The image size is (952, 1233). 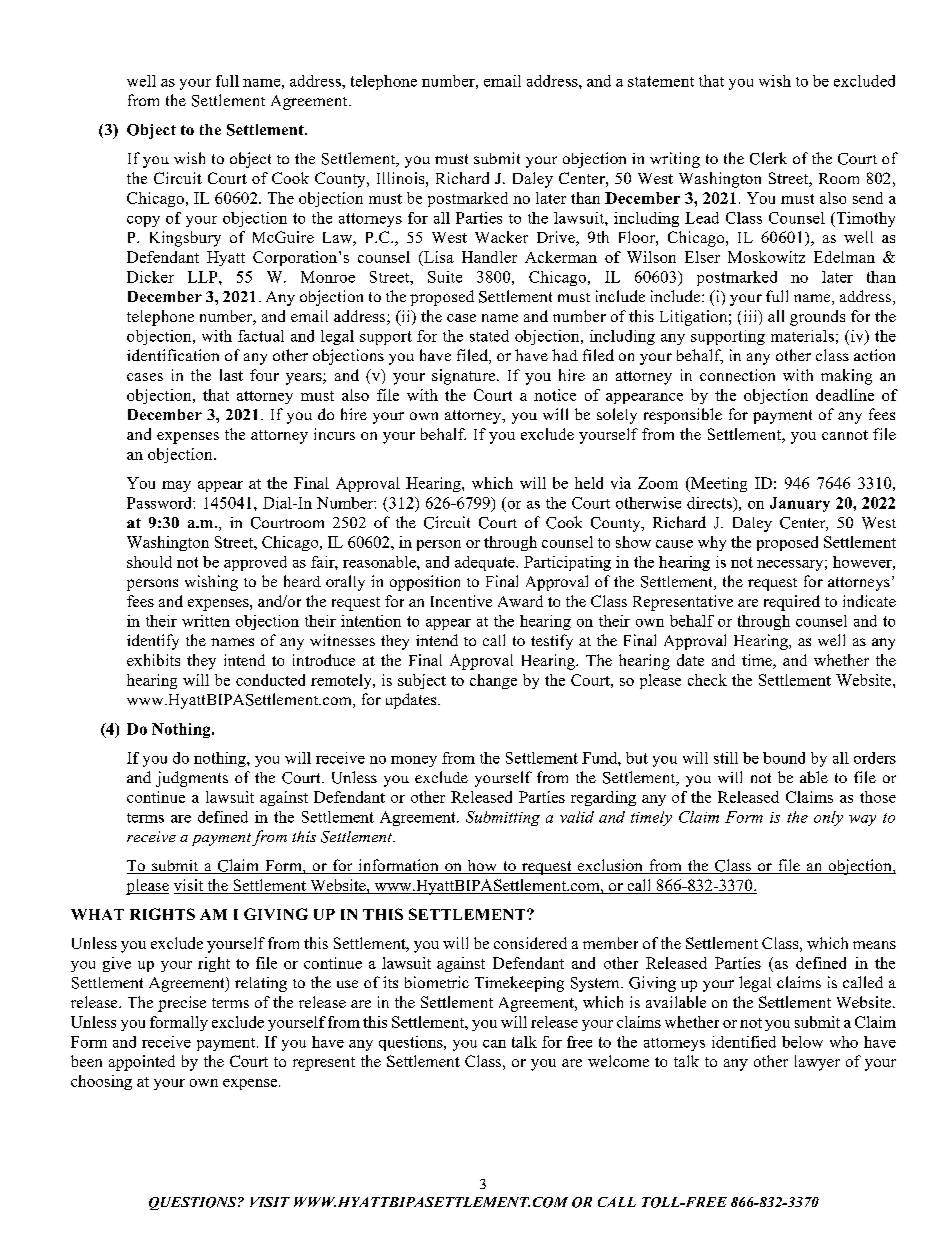 What do you see at coordinates (231, 375) in the document?
I see `last` at bounding box center [231, 375].
